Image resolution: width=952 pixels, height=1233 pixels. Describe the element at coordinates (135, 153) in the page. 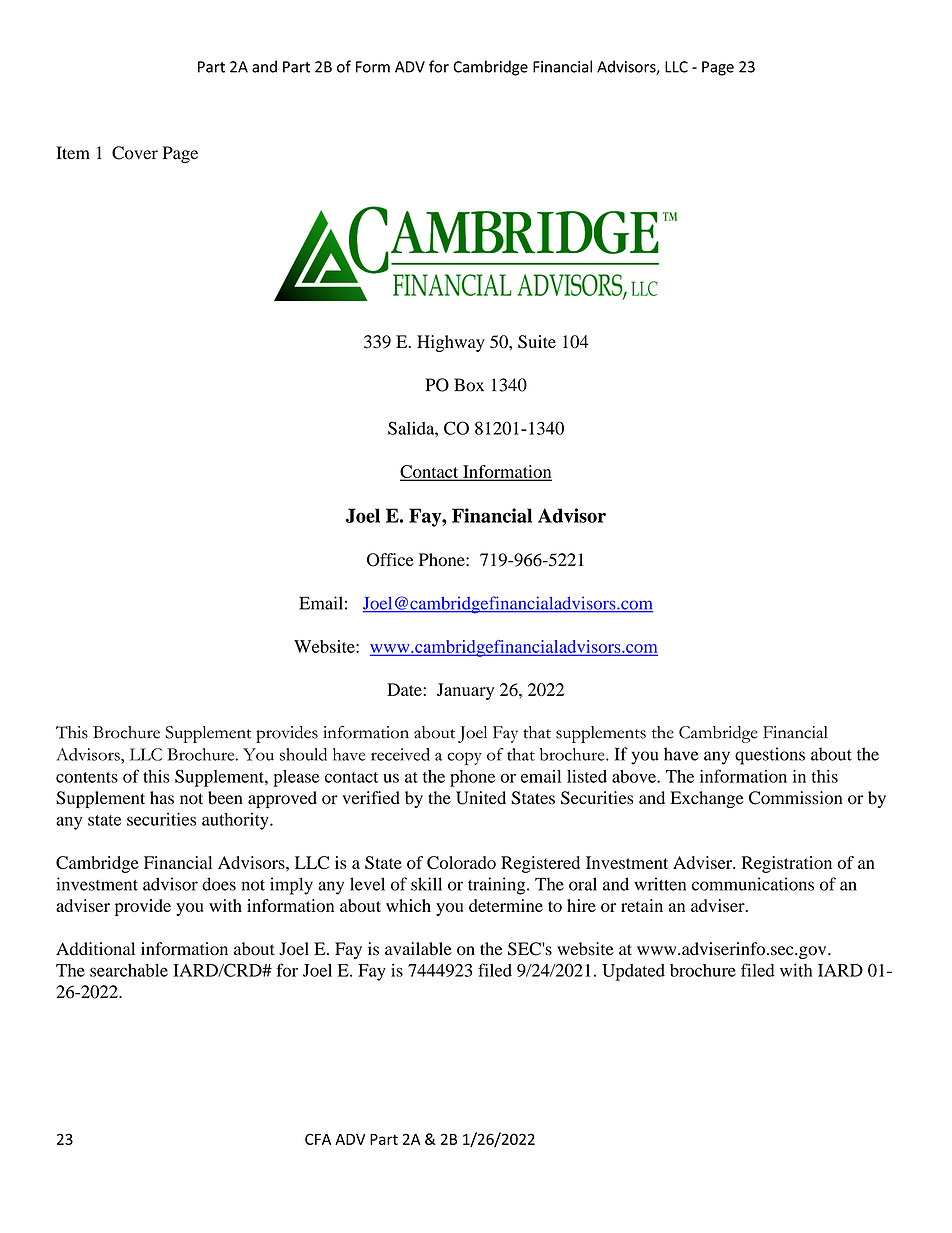

I see `Cover` at that location.
